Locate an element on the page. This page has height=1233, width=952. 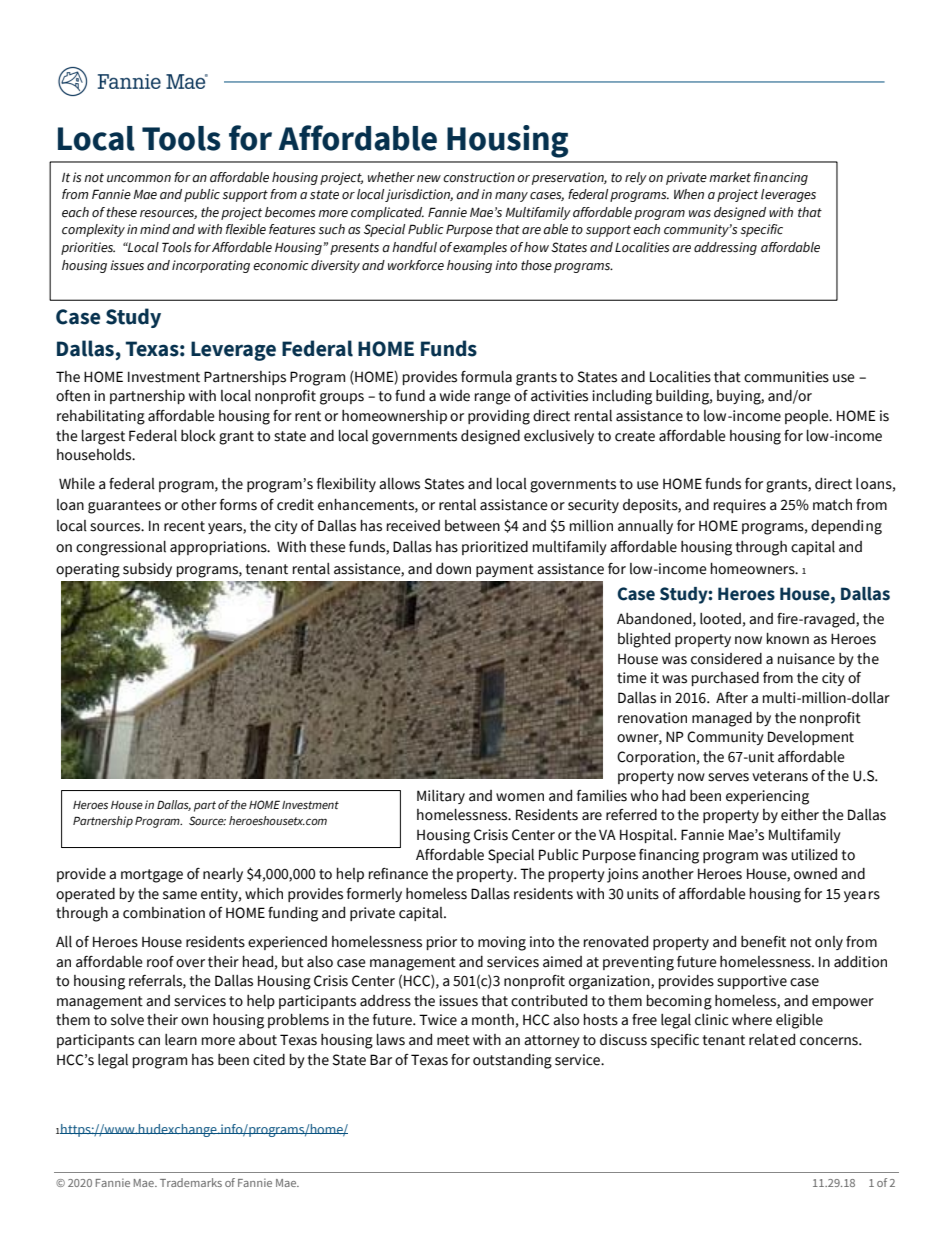
requires is located at coordinates (740, 506).
